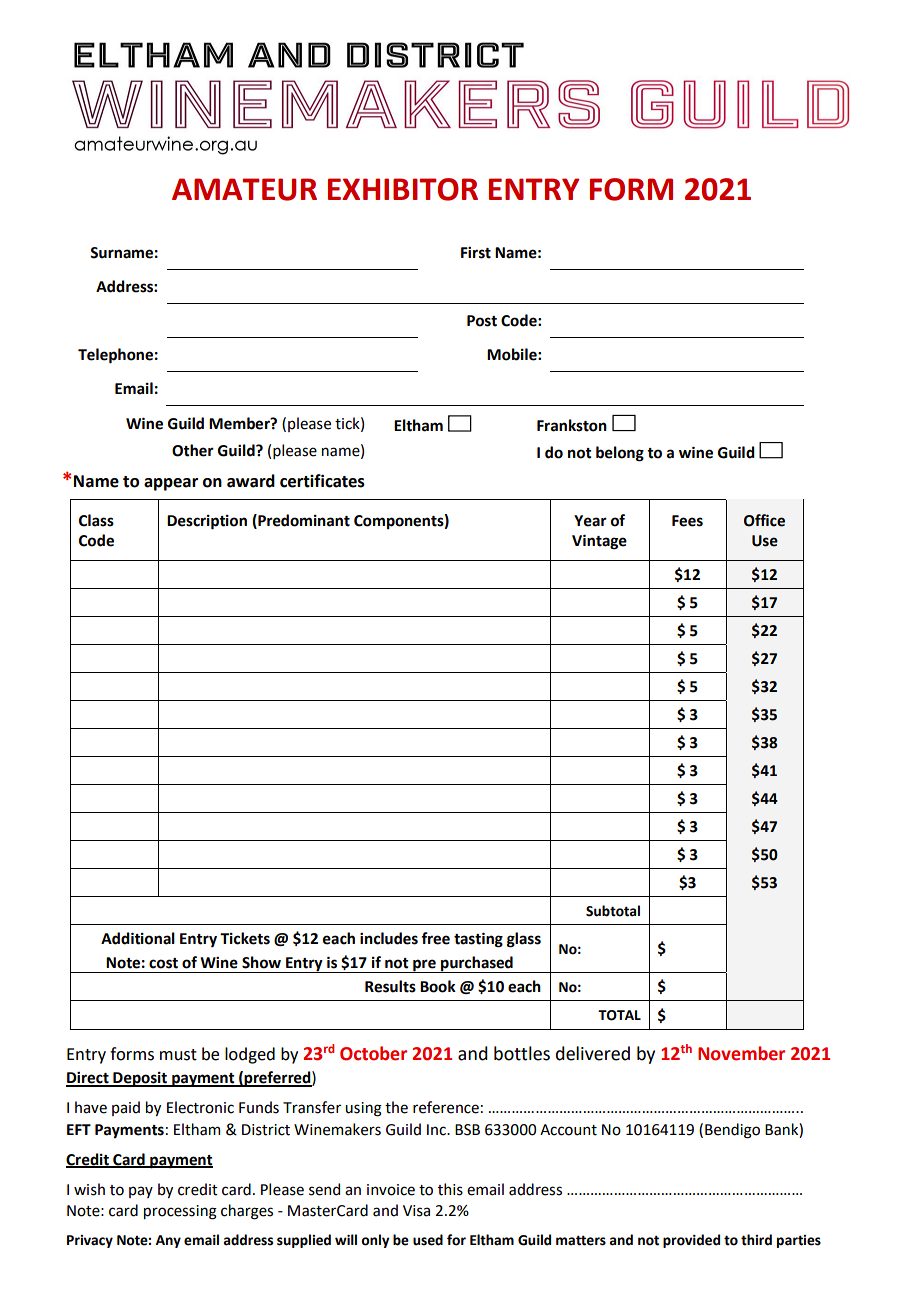  Describe the element at coordinates (322, 481) in the screenshot. I see `certificates` at that location.
